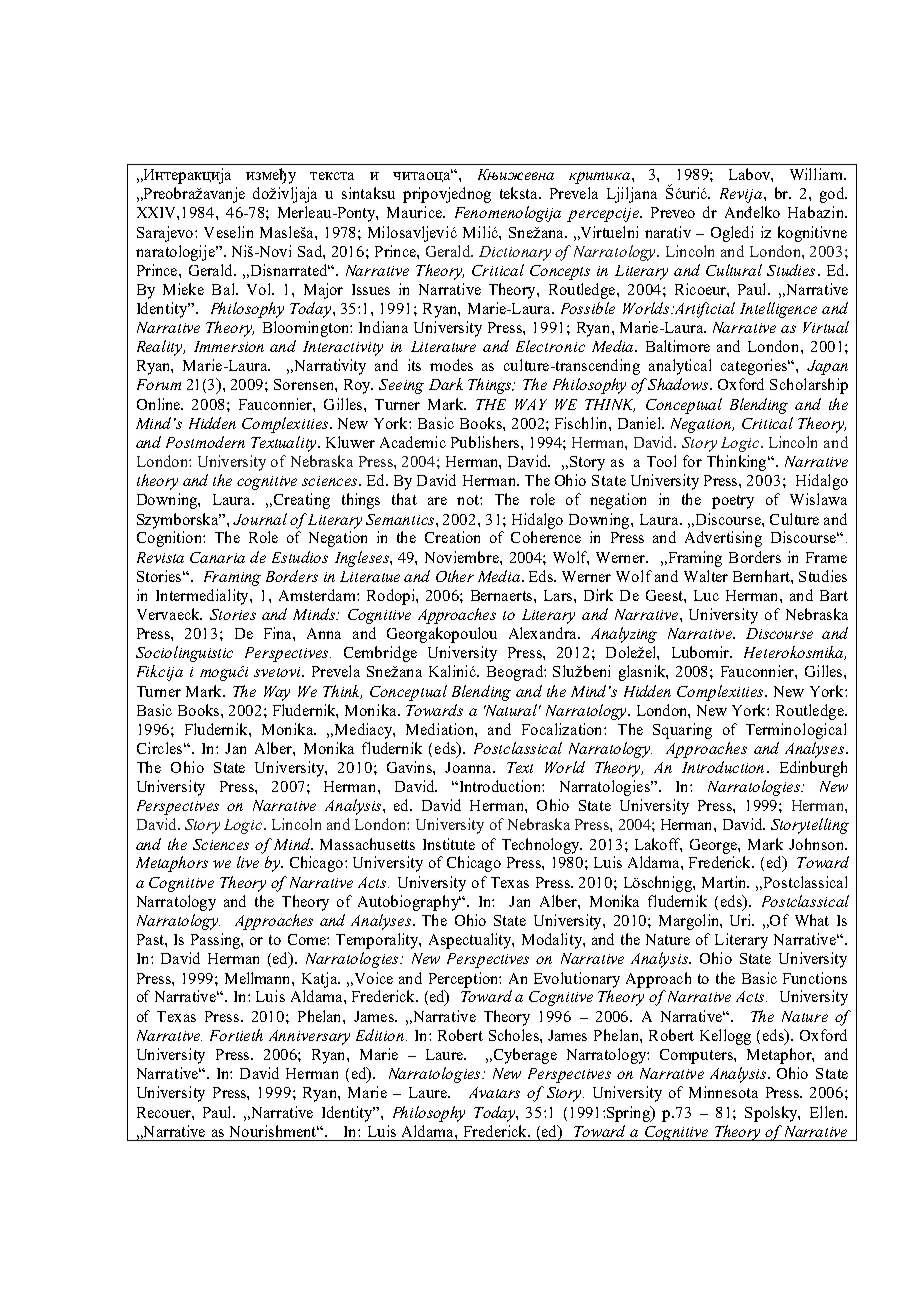  What do you see at coordinates (494, 1092) in the page?
I see `Avatars` at bounding box center [494, 1092].
